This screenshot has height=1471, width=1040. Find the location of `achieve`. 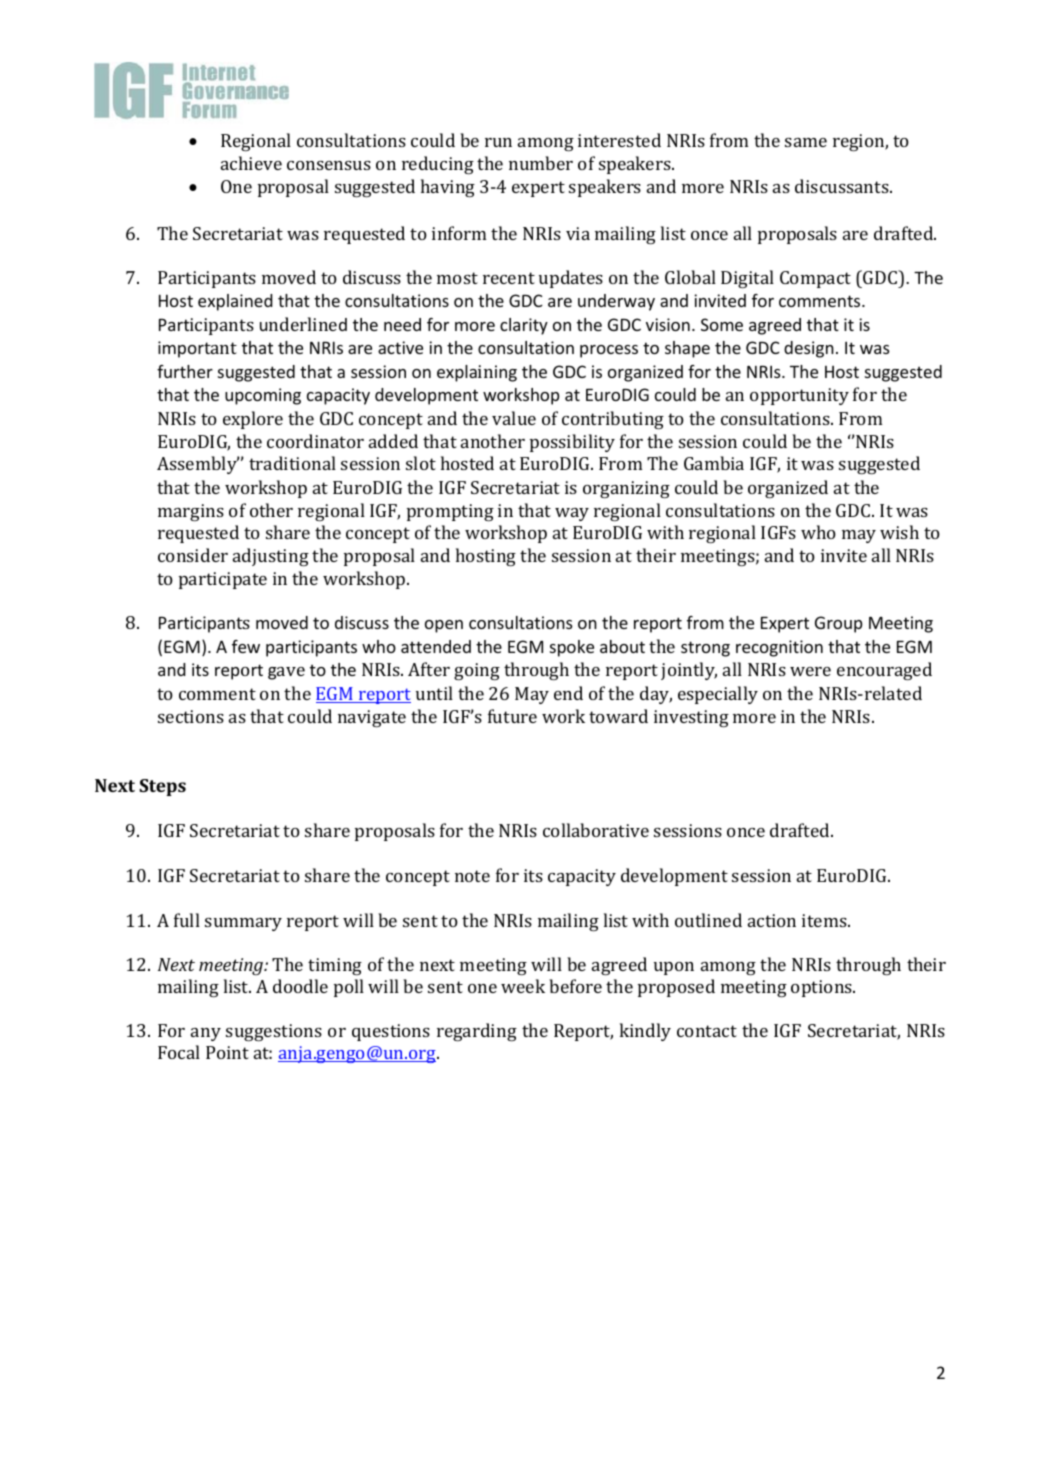

achieve is located at coordinates (251, 163).
